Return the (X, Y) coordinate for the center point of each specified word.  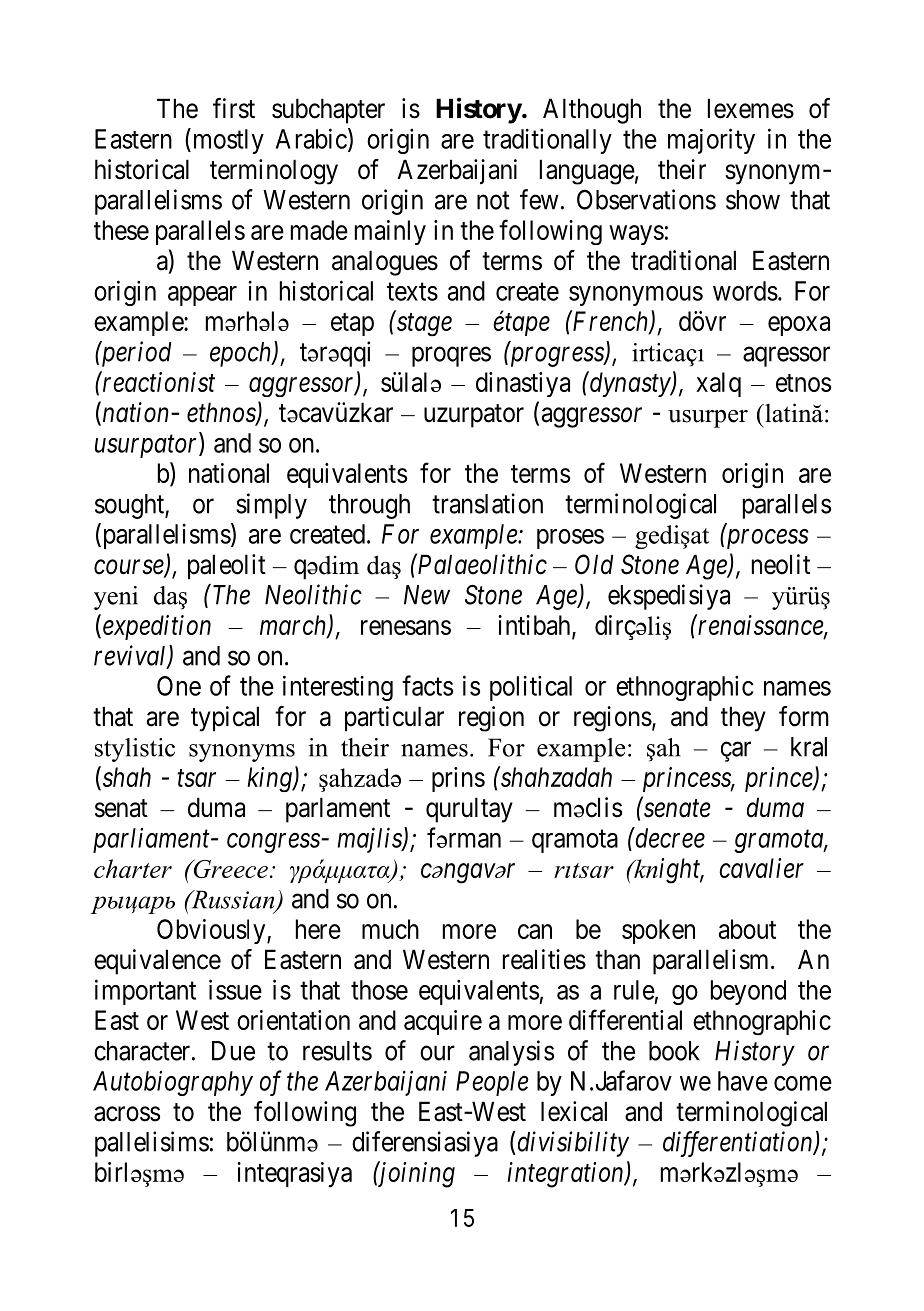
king (270, 779)
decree (669, 837)
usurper (708, 419)
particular (394, 719)
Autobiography (173, 1083)
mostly (227, 141)
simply (271, 506)
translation (487, 503)
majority (711, 141)
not (493, 201)
